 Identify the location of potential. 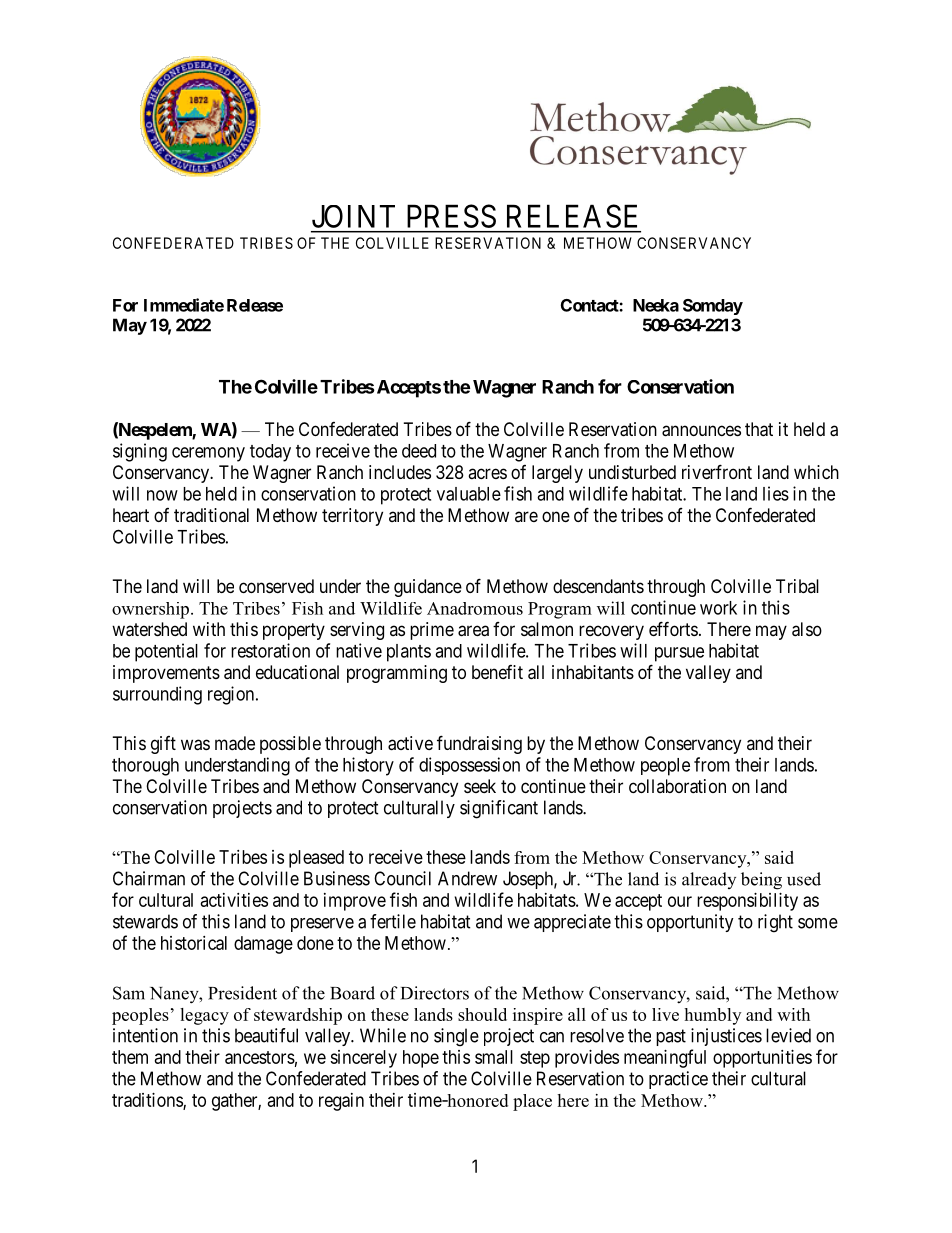
(166, 652).
